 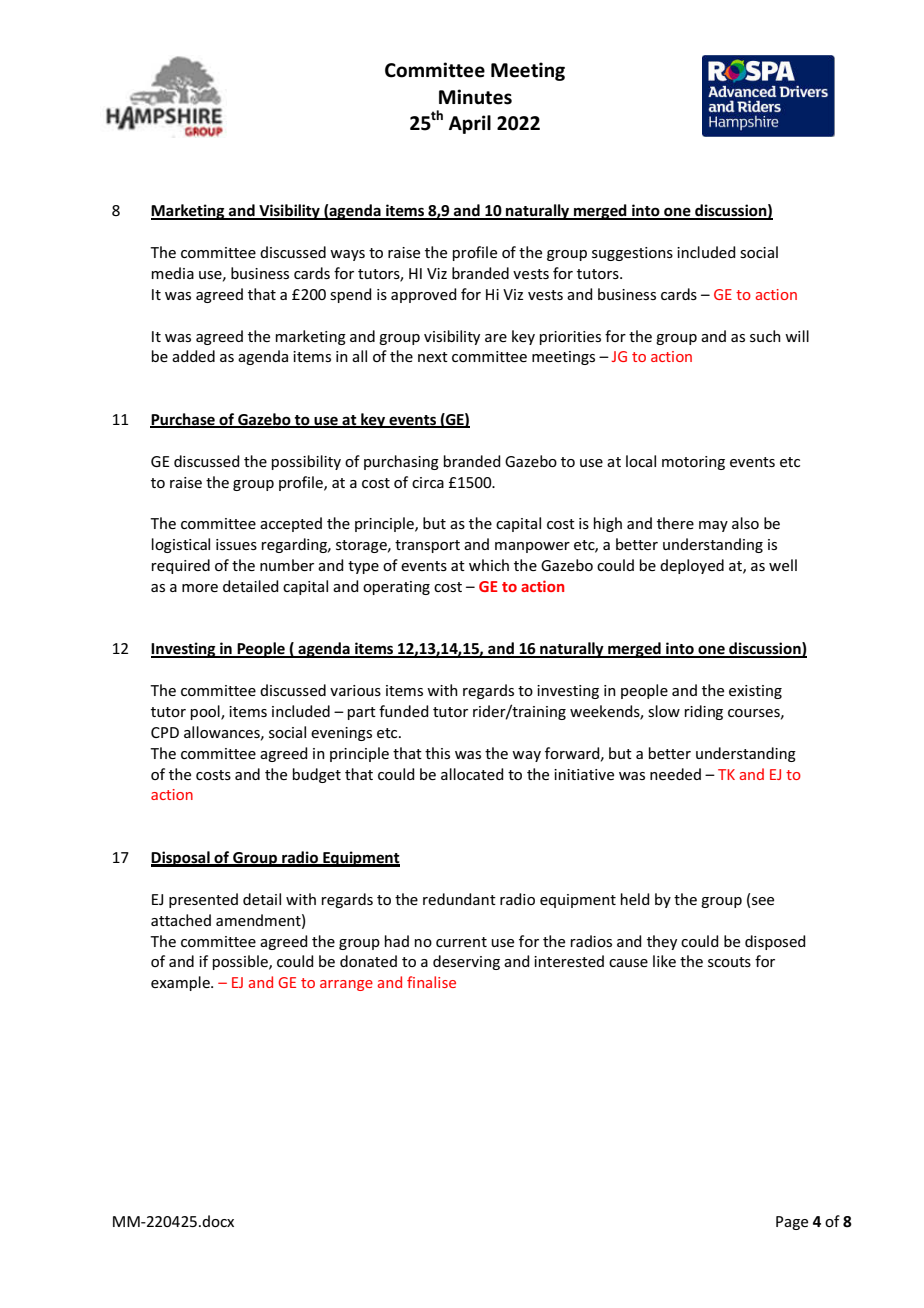 What do you see at coordinates (632, 254) in the image?
I see `suggestions` at bounding box center [632, 254].
